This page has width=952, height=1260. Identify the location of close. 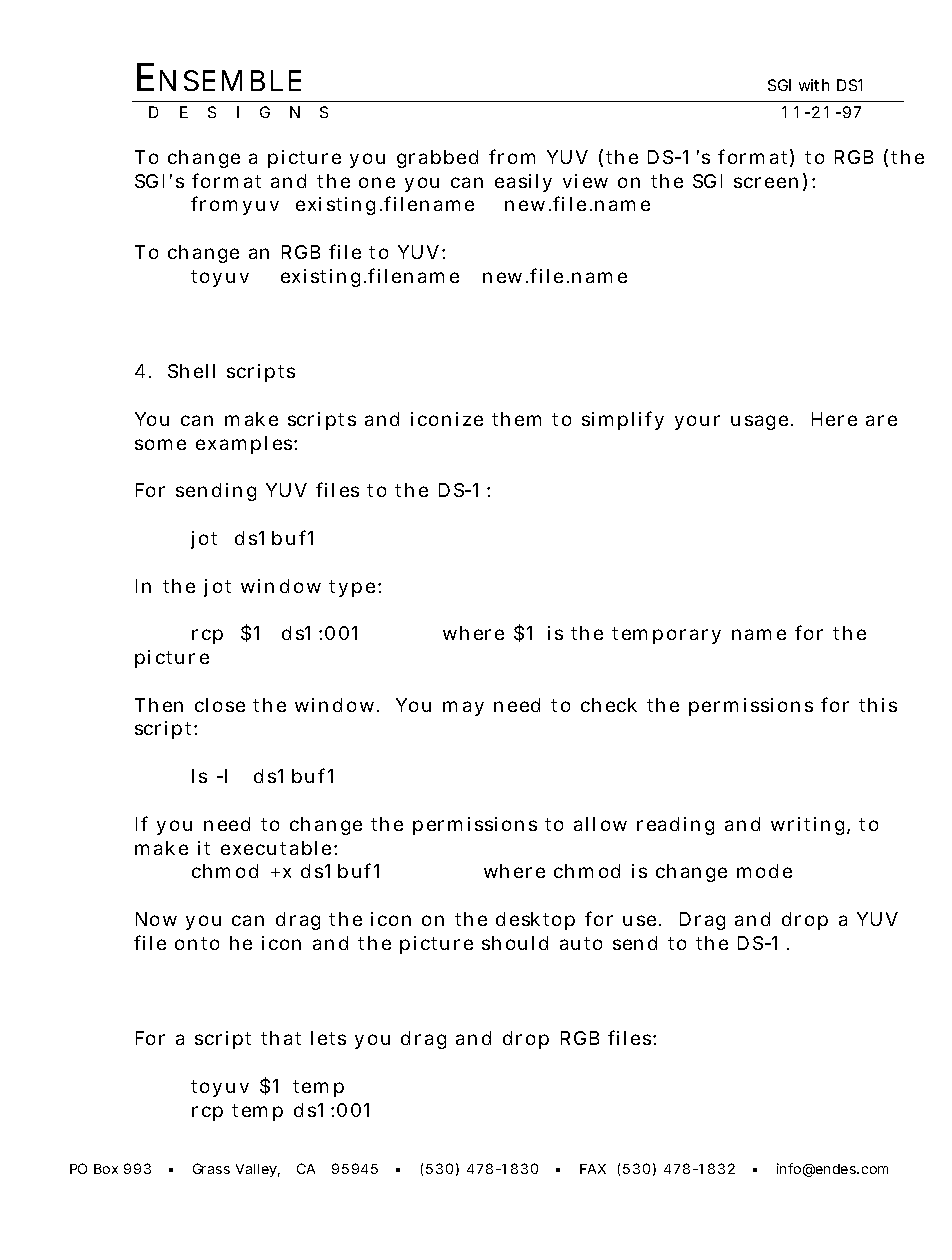
(220, 705).
